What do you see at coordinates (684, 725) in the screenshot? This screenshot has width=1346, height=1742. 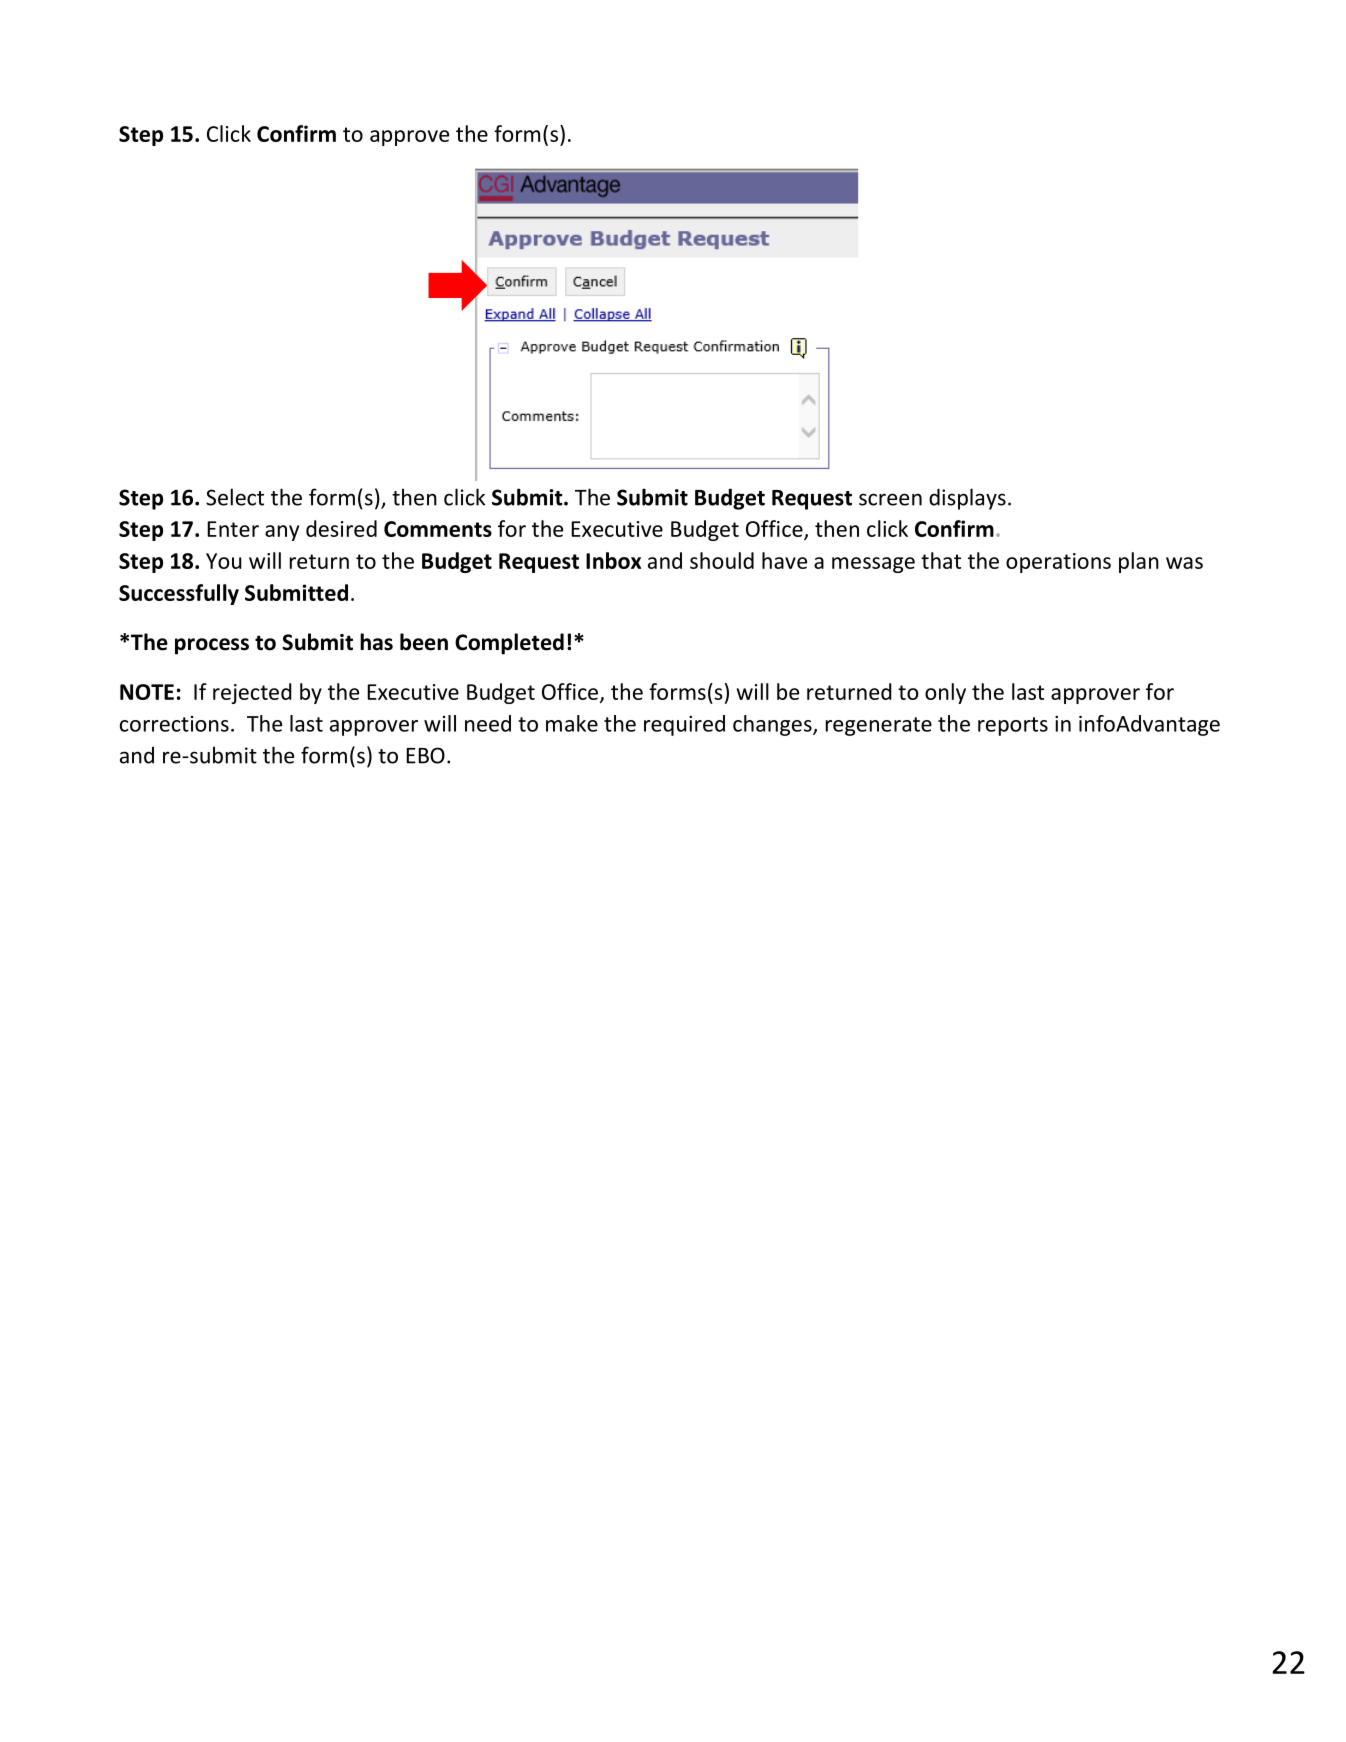 I see `required` at bounding box center [684, 725].
